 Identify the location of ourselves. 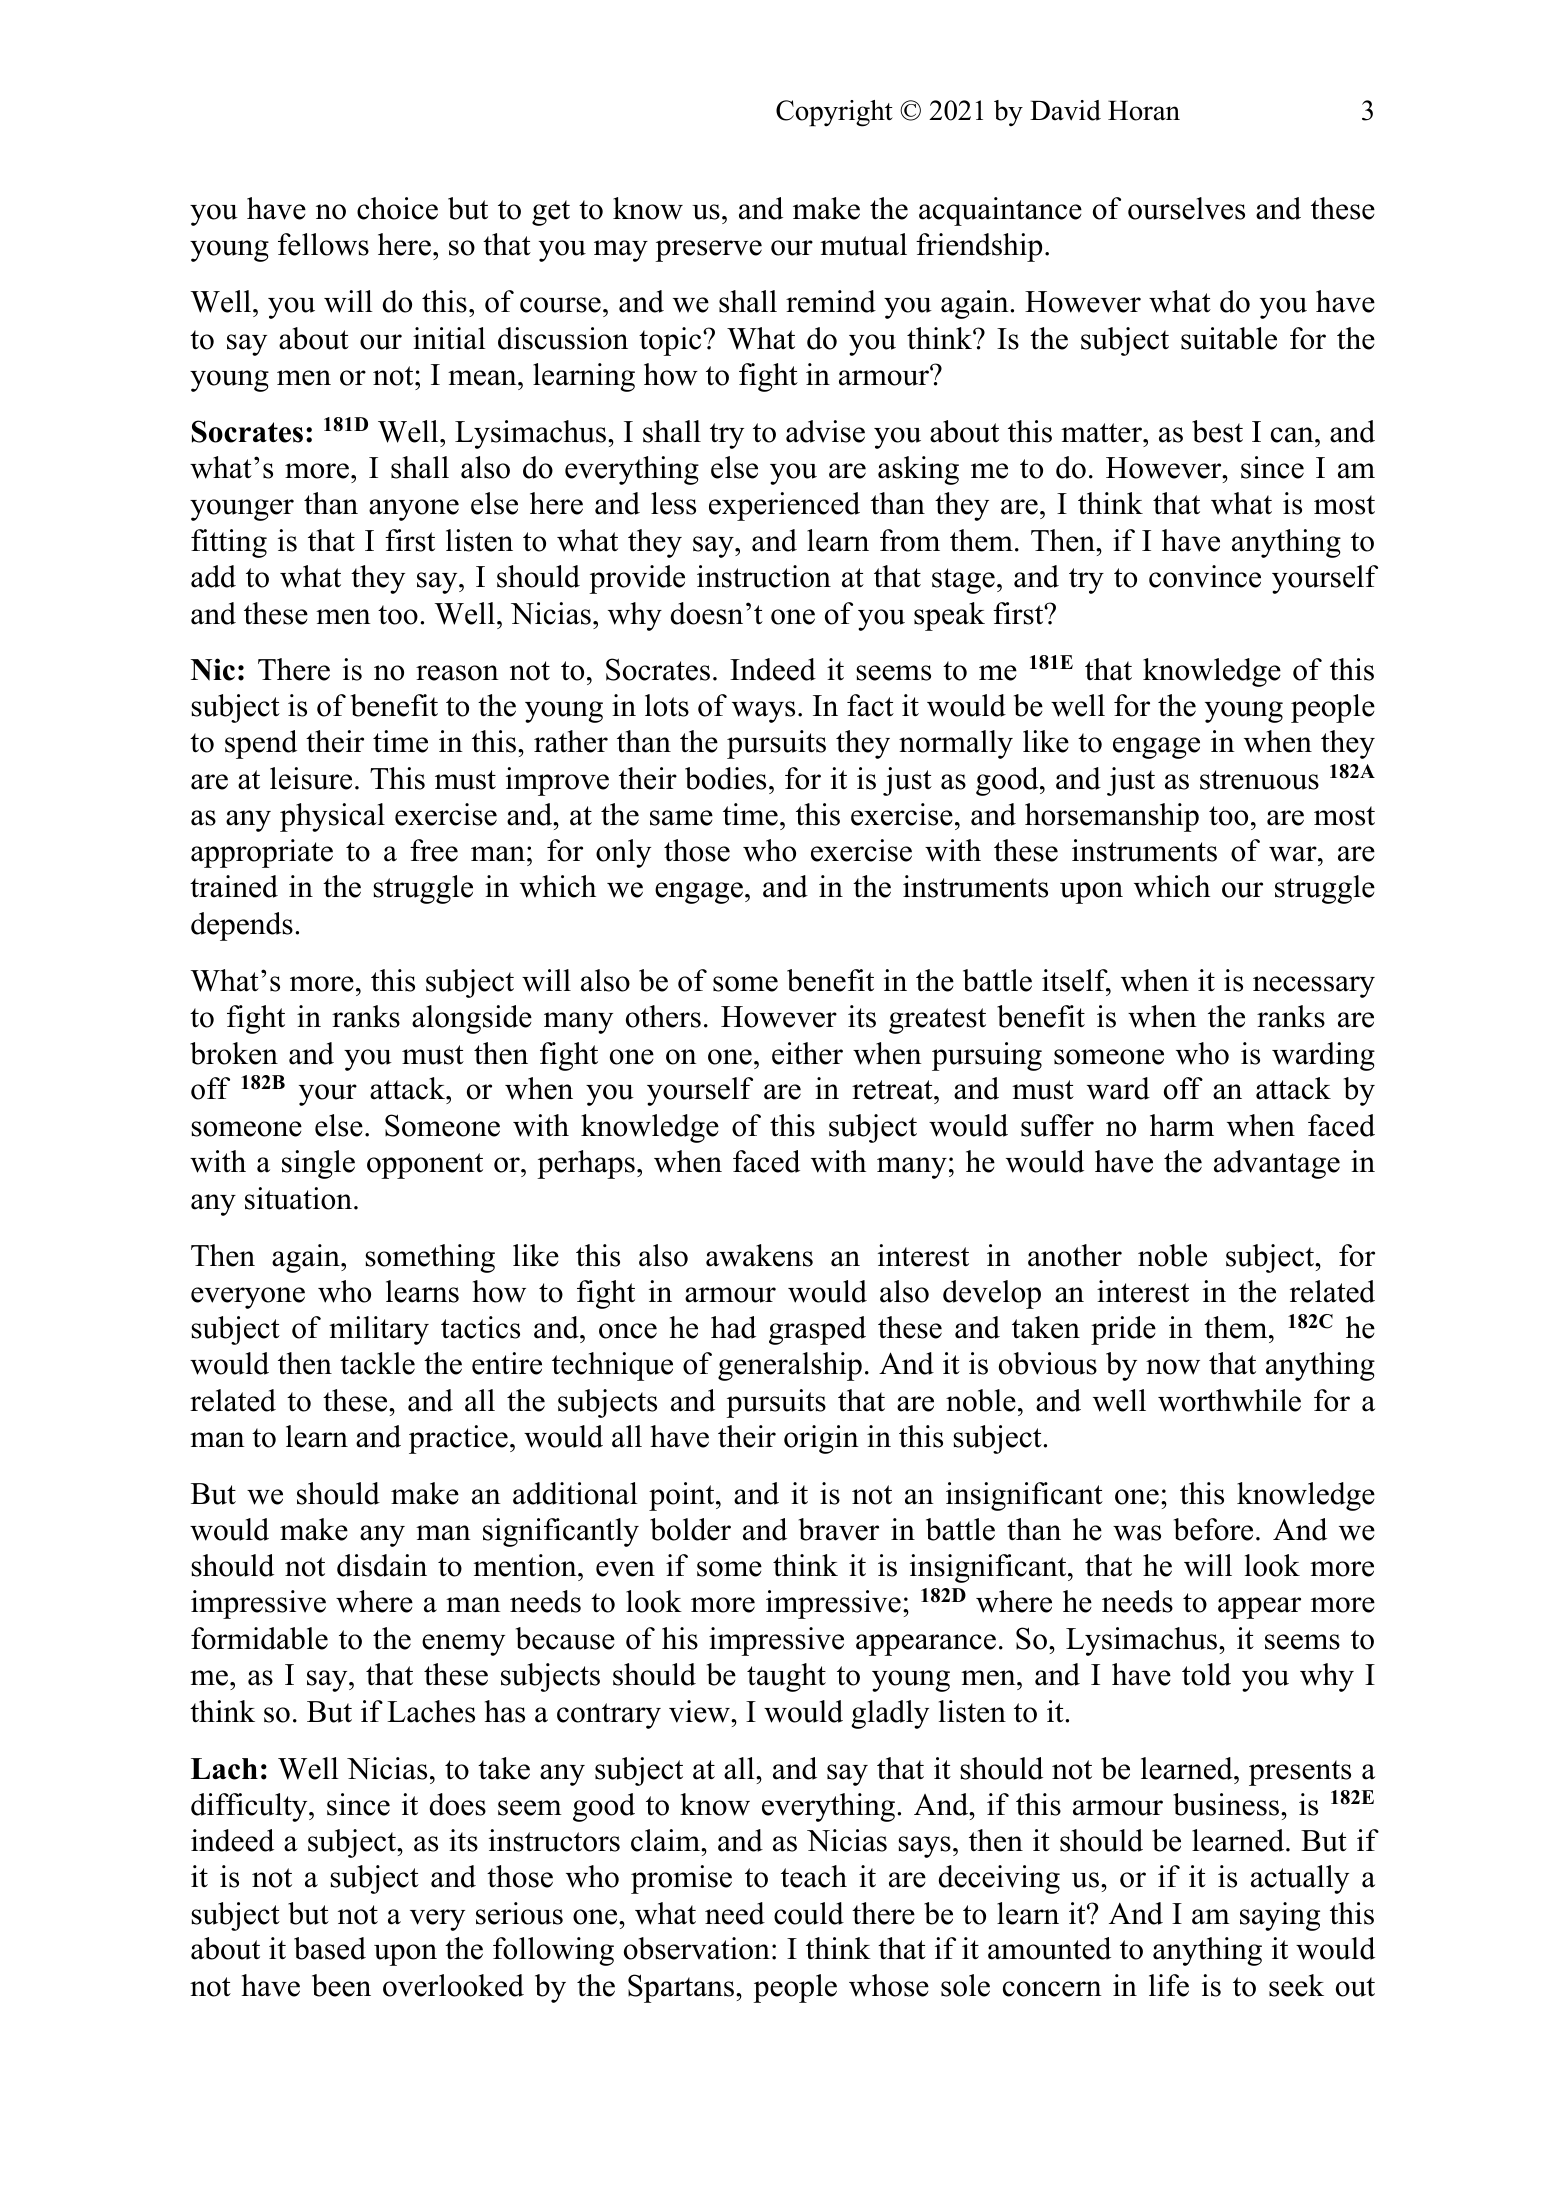
(1186, 208).
